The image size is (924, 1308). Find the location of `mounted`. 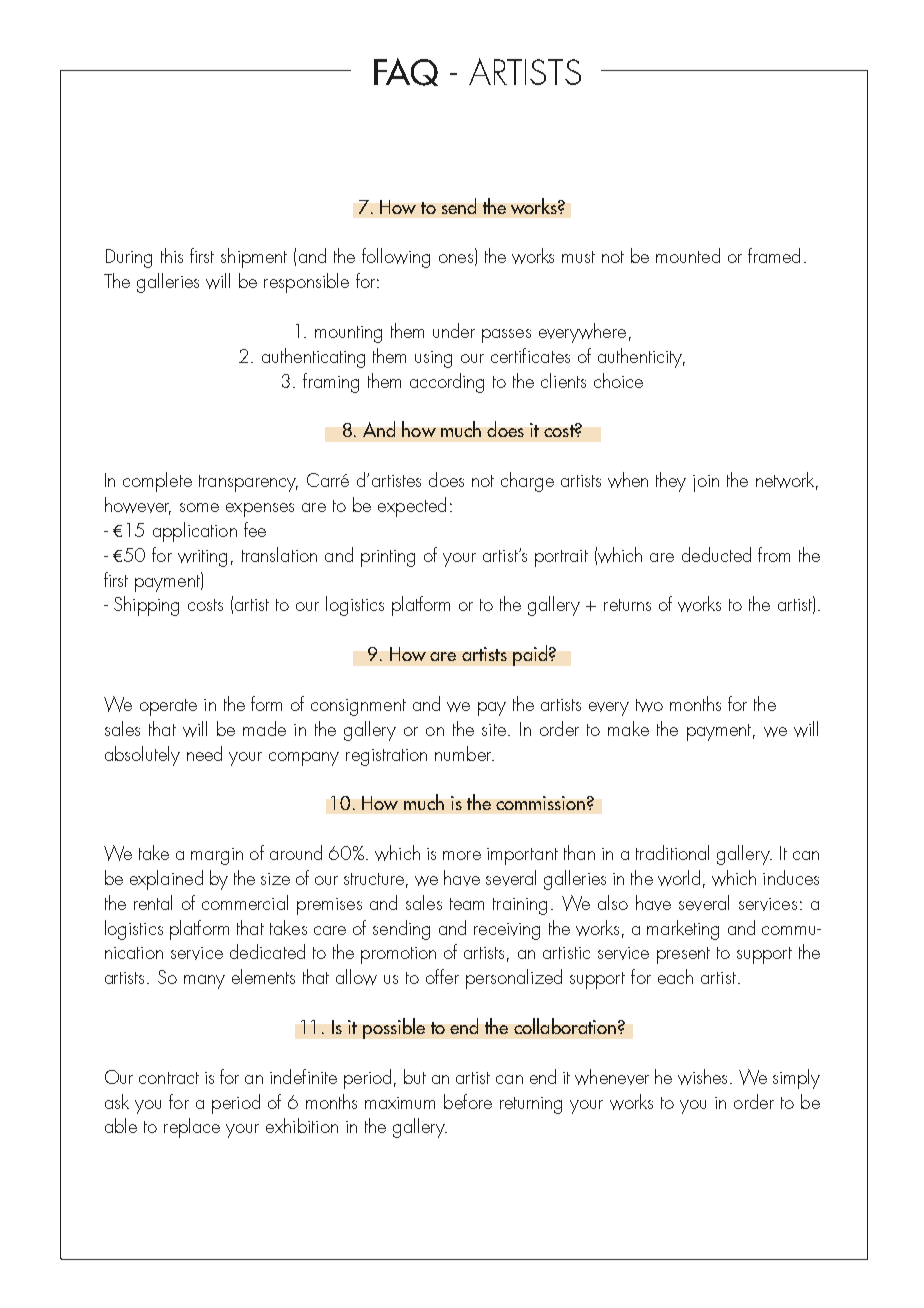

mounted is located at coordinates (688, 255).
